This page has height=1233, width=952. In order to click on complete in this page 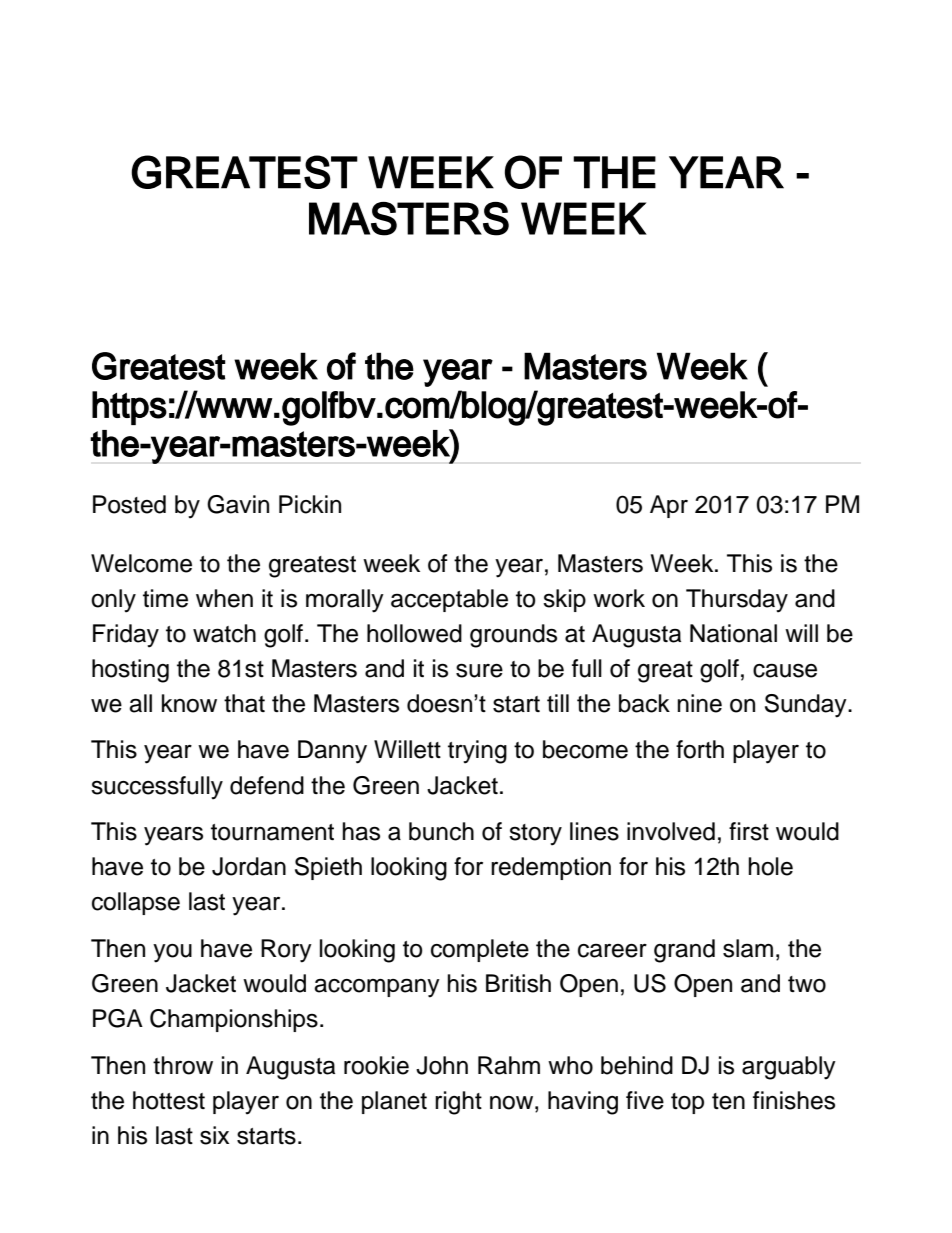, I will do `click(480, 950)`.
